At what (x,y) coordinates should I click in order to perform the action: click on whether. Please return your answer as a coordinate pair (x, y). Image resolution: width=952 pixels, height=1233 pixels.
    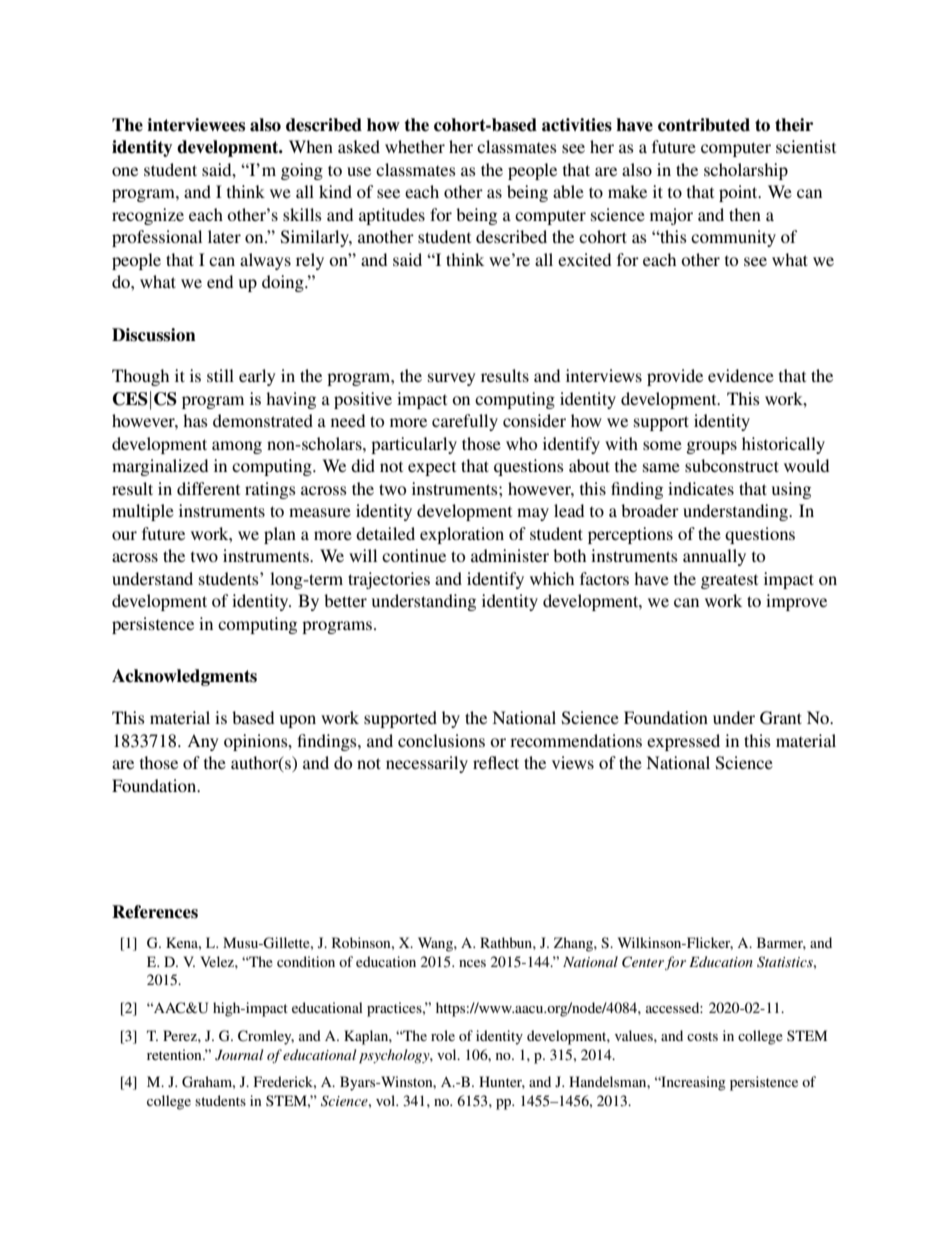
    Looking at the image, I should click on (415, 146).
